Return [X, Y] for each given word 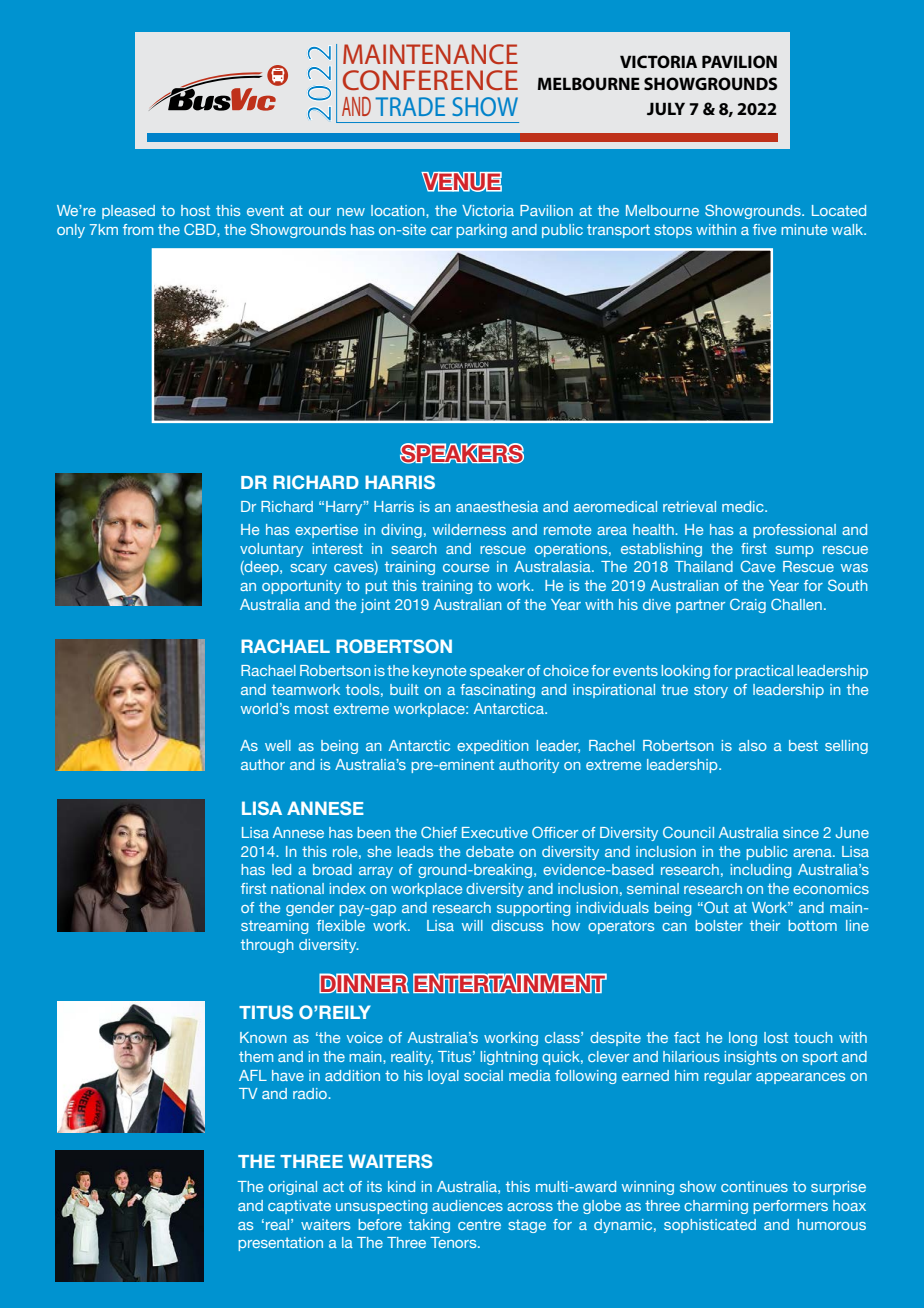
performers [791, 1207]
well [278, 745]
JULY [666, 108]
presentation [281, 1244]
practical [764, 672]
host [195, 210]
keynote [439, 672]
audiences [467, 1205]
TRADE [410, 106]
